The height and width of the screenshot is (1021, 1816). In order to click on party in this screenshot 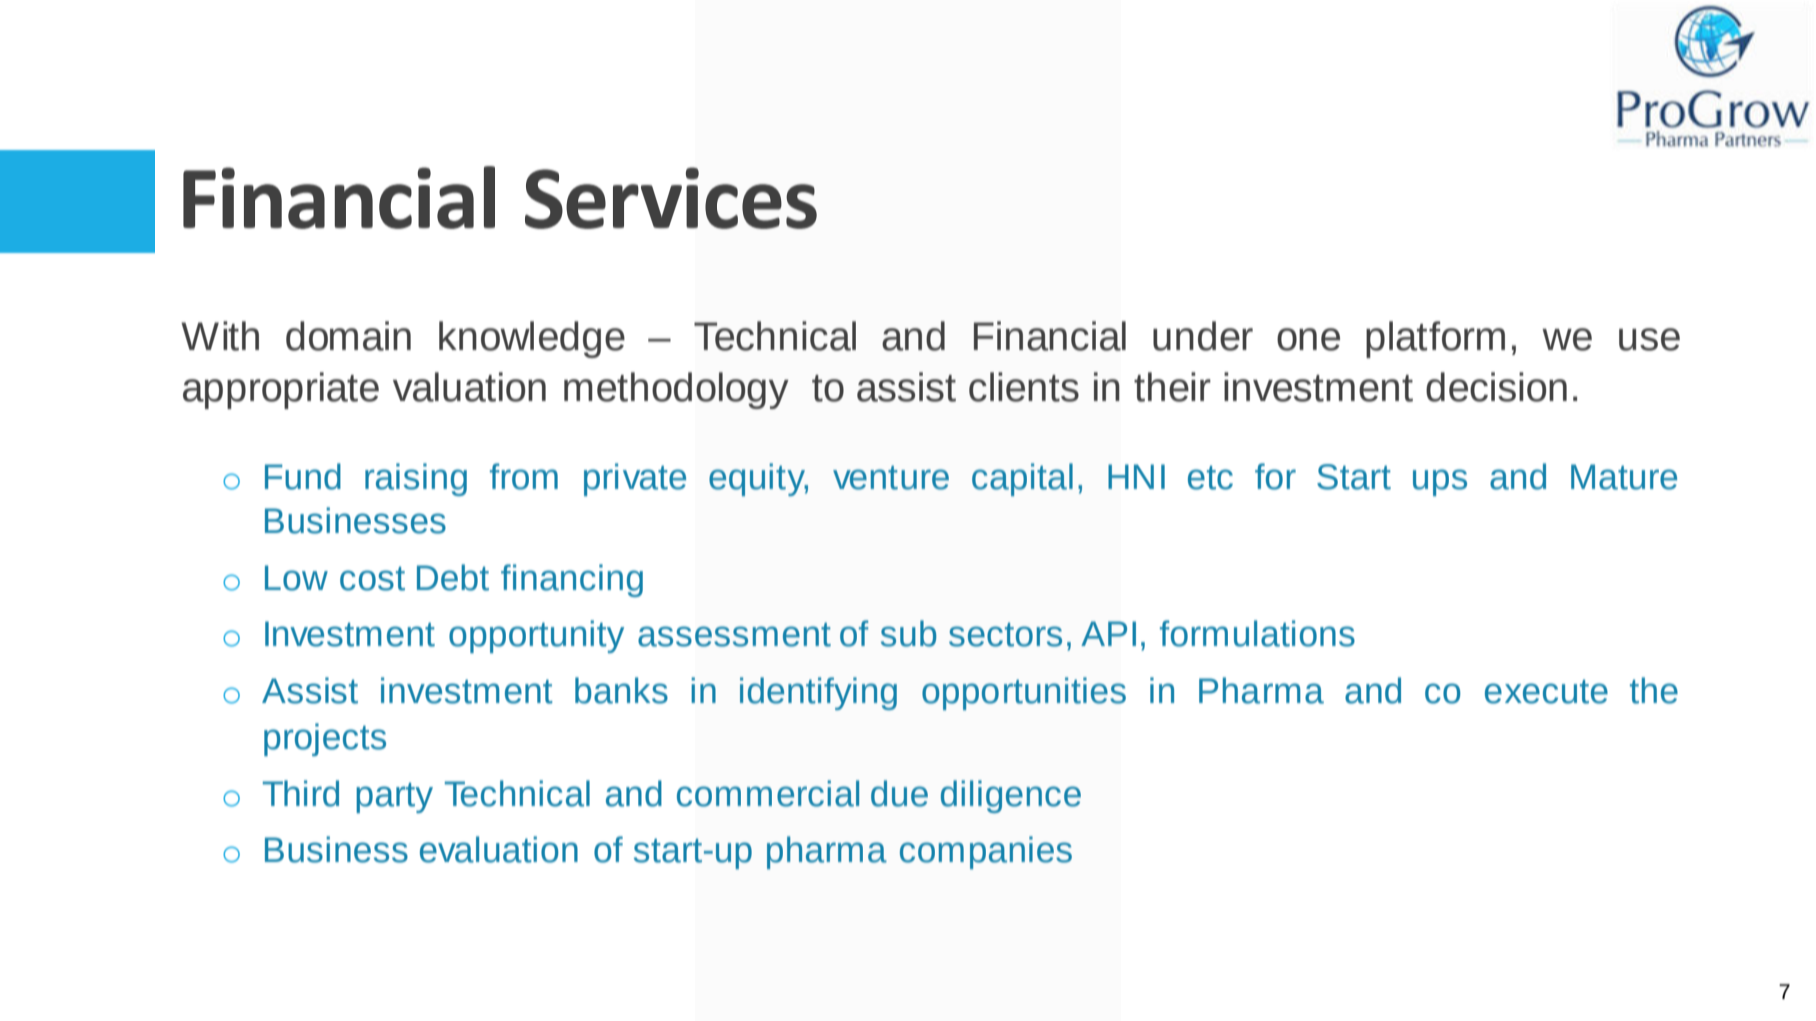, I will do `click(394, 798)`.
